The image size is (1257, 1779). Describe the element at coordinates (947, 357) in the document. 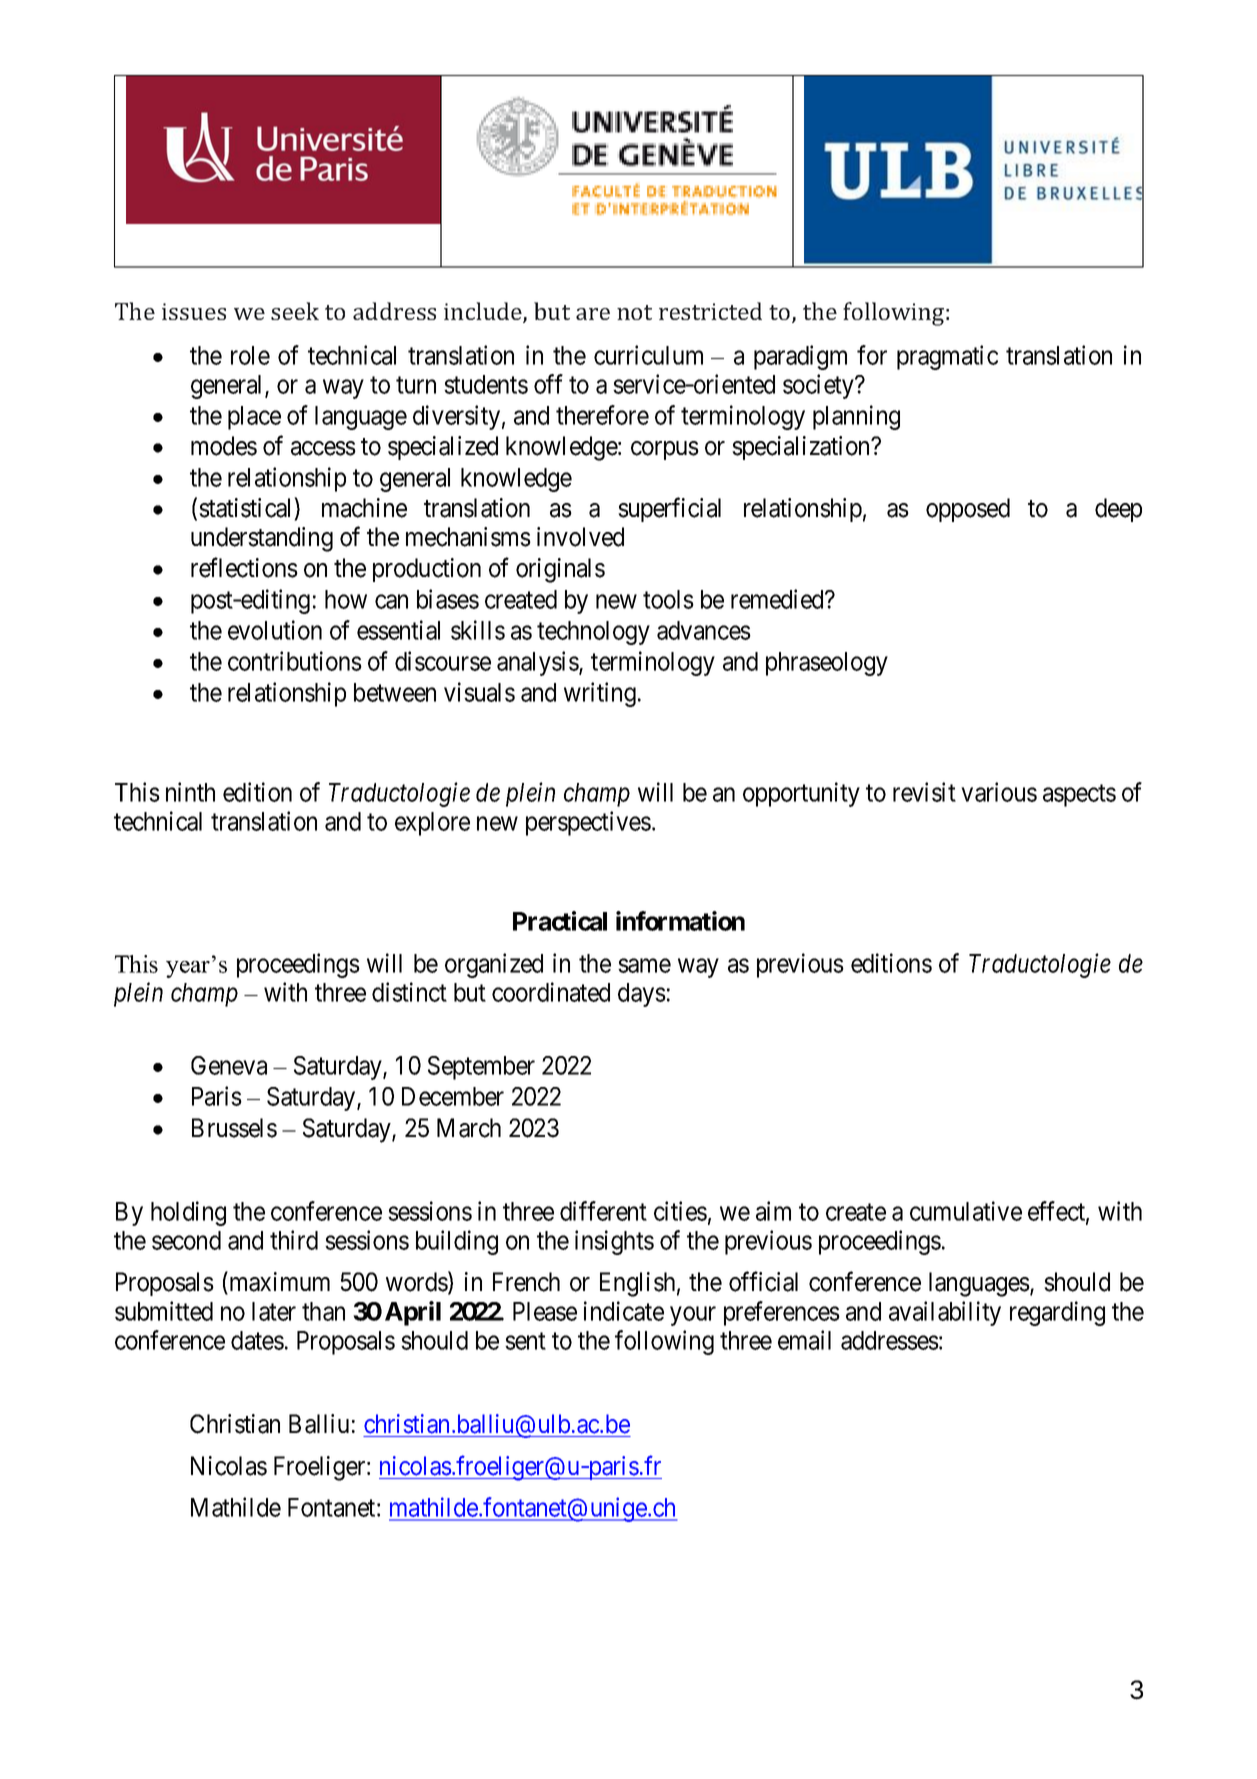

I see `pragmatic` at that location.
